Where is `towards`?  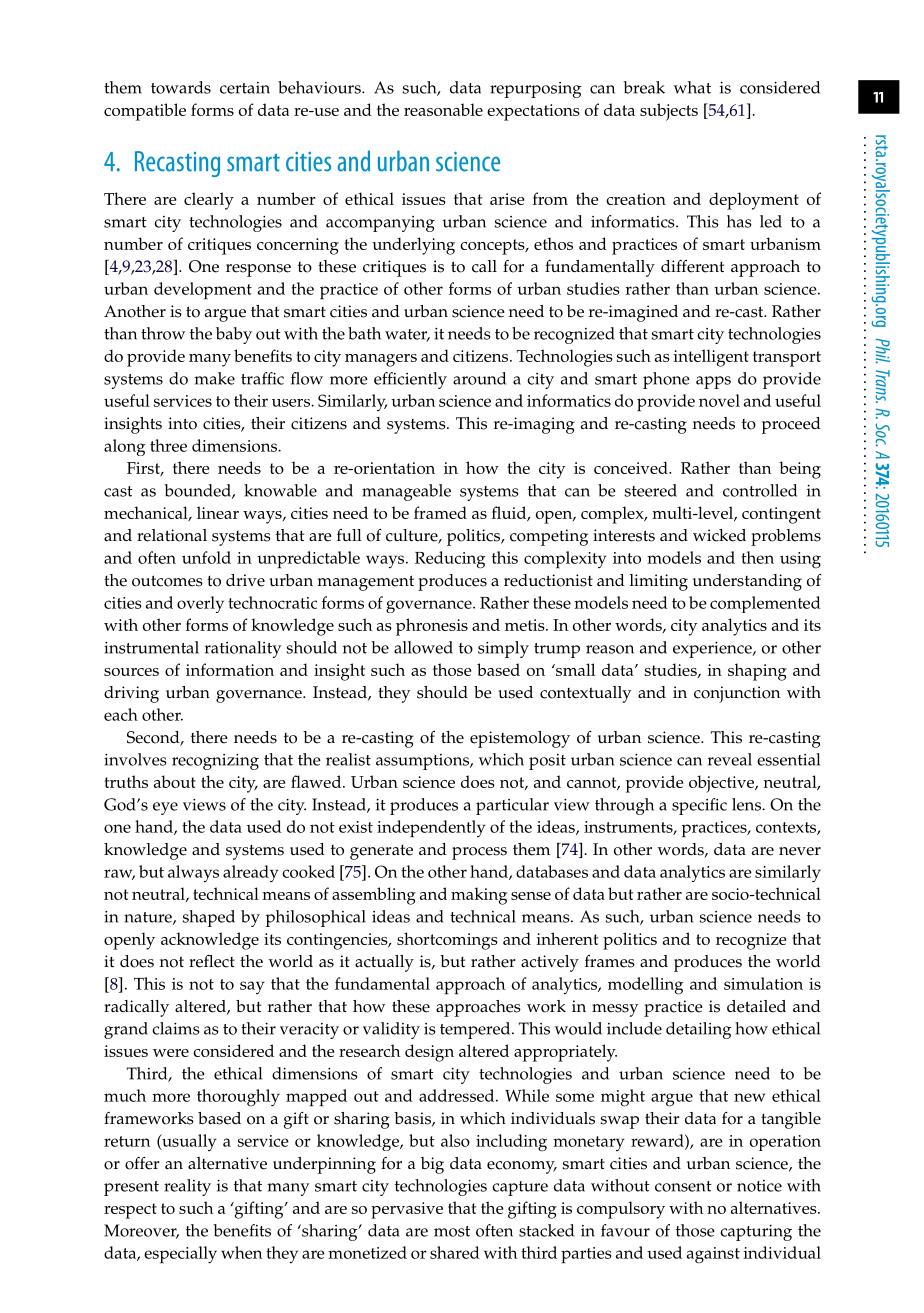
towards is located at coordinates (181, 87).
